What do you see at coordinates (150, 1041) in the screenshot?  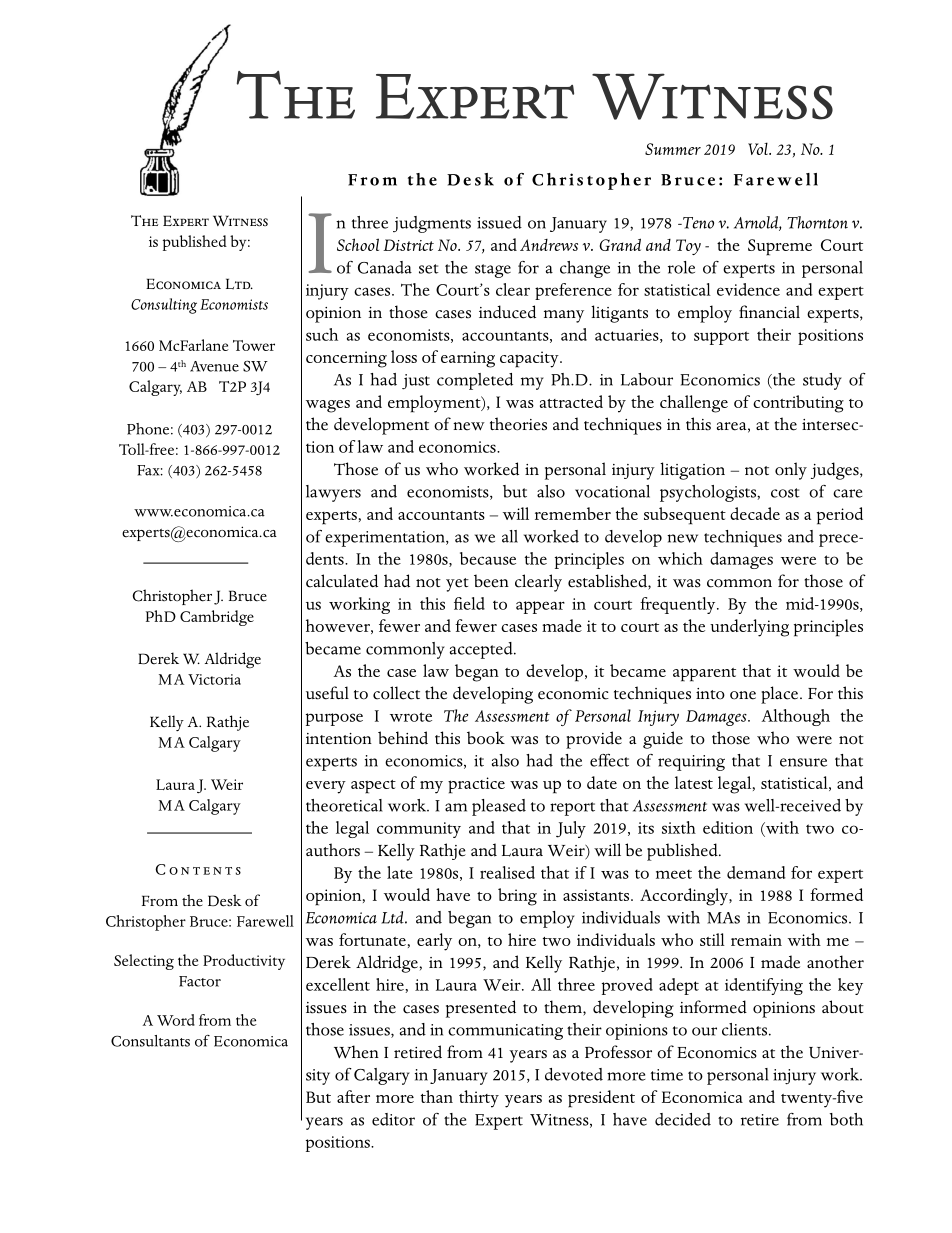 I see `Consultants` at bounding box center [150, 1041].
